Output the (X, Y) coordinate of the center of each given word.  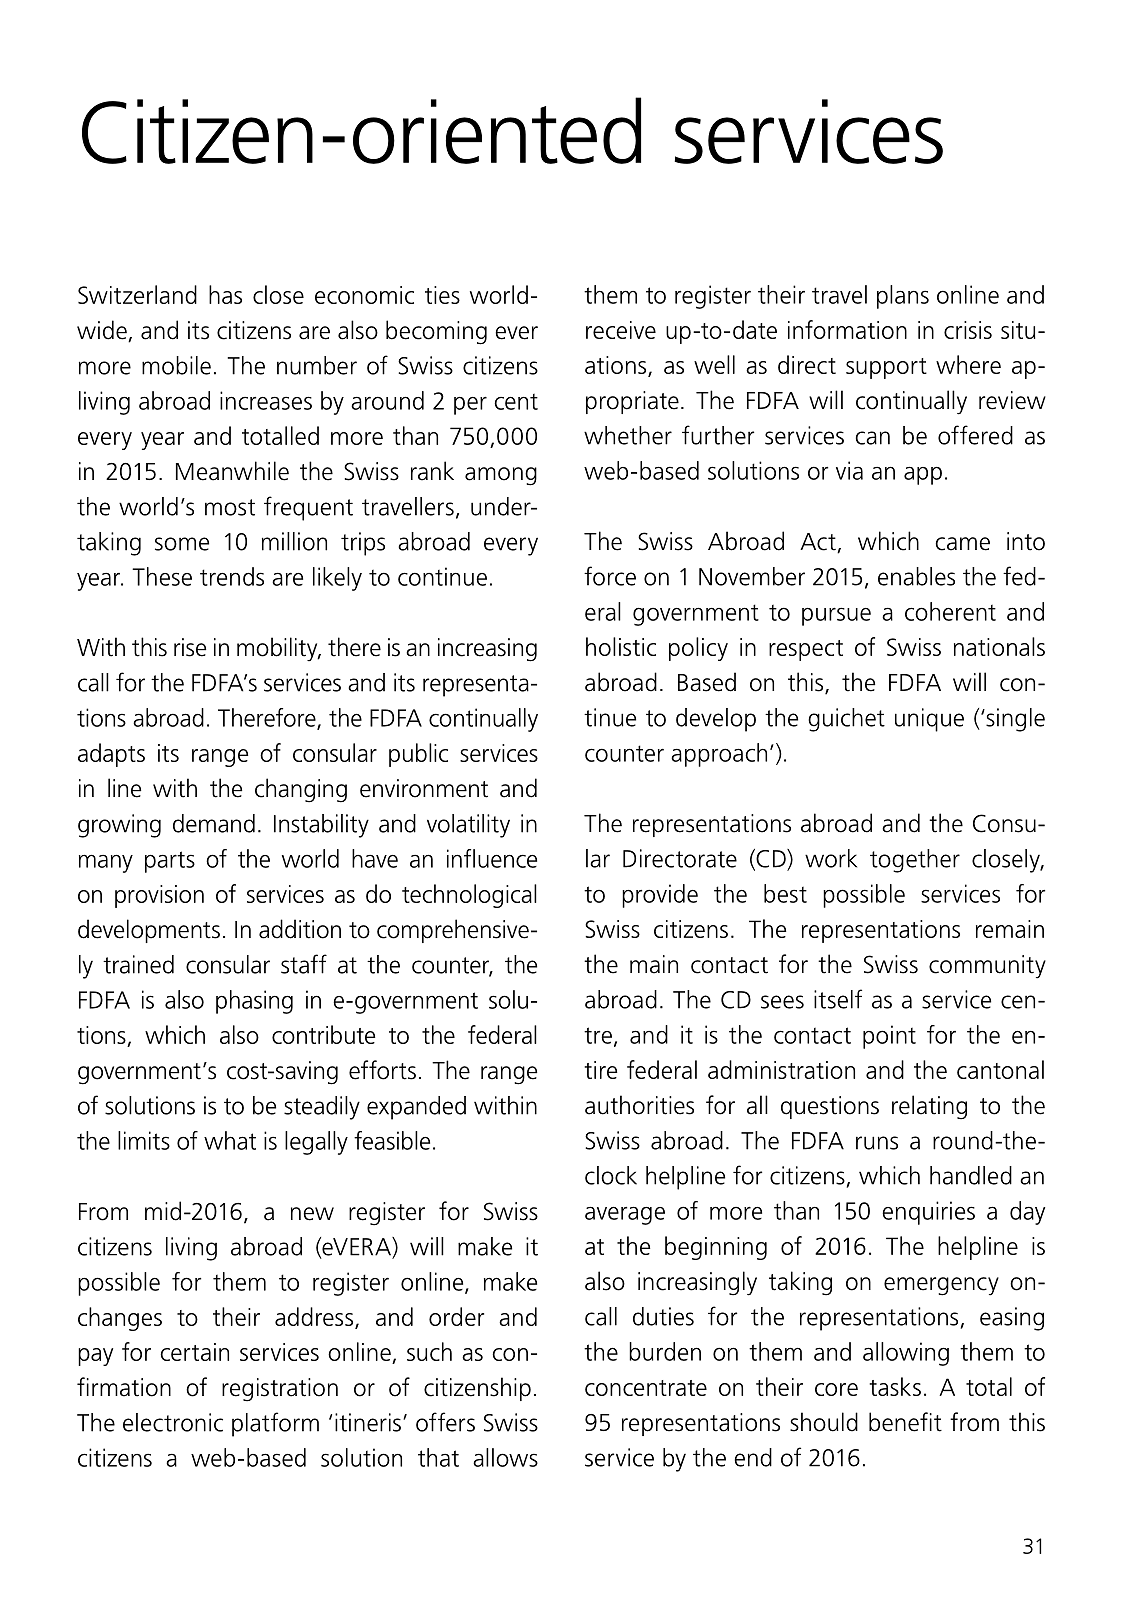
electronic (173, 1422)
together (915, 861)
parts (170, 862)
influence (492, 858)
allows (505, 1457)
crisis (968, 330)
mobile (176, 365)
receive (621, 330)
